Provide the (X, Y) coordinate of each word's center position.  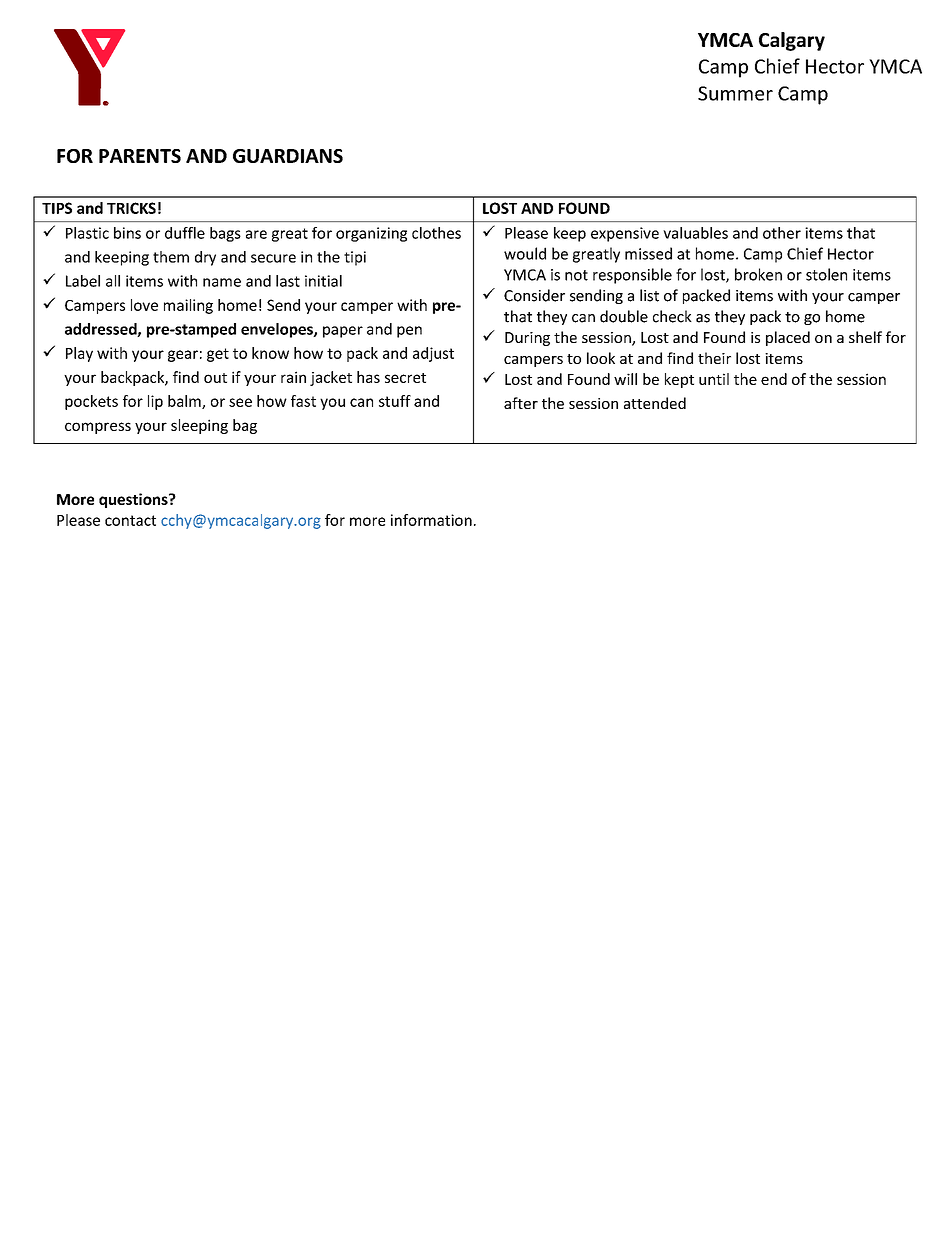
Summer (735, 93)
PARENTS (140, 156)
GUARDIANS (288, 156)
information (431, 520)
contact (130, 520)
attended (655, 403)
